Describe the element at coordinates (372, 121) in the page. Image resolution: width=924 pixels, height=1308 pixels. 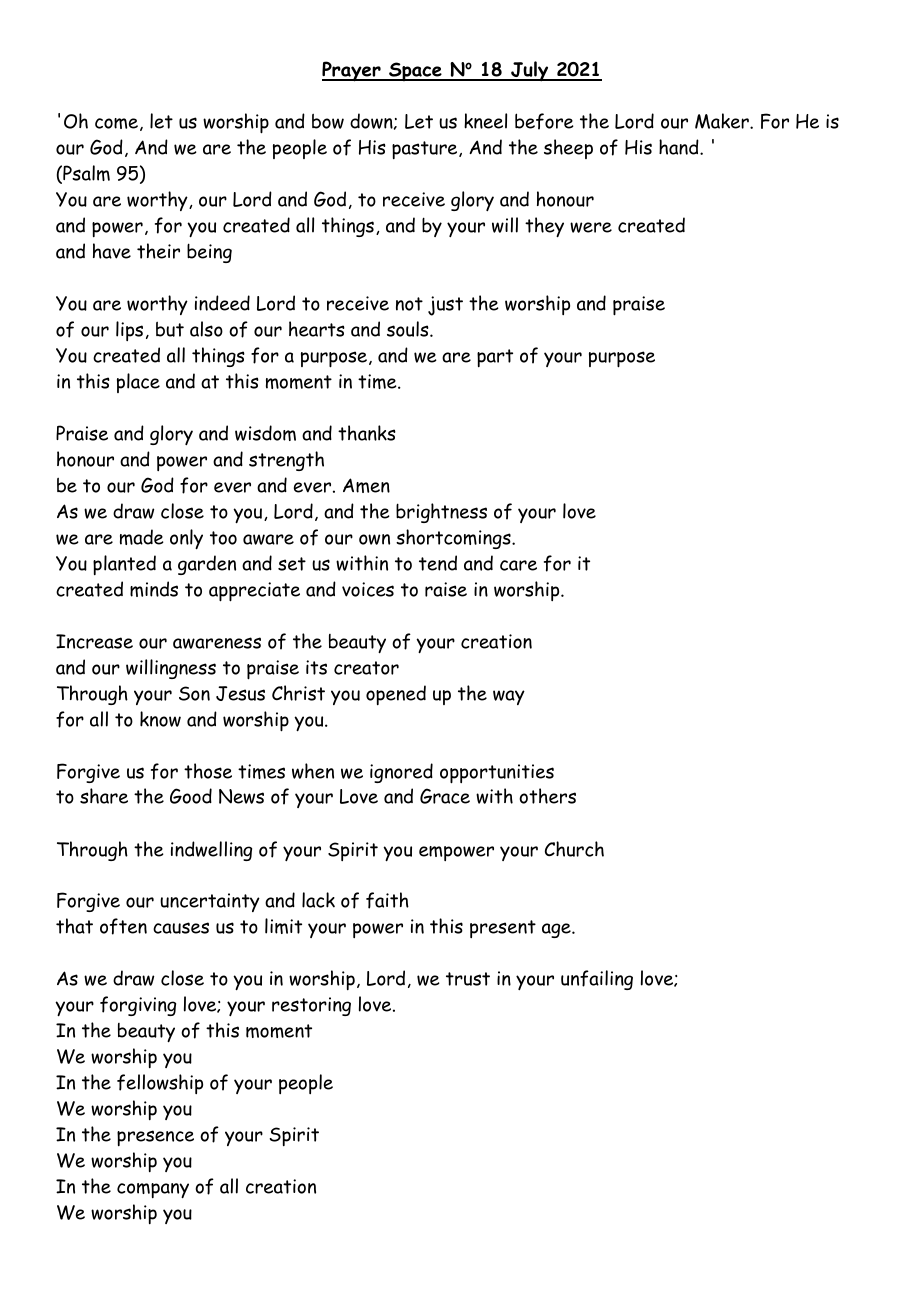
I see `down` at that location.
